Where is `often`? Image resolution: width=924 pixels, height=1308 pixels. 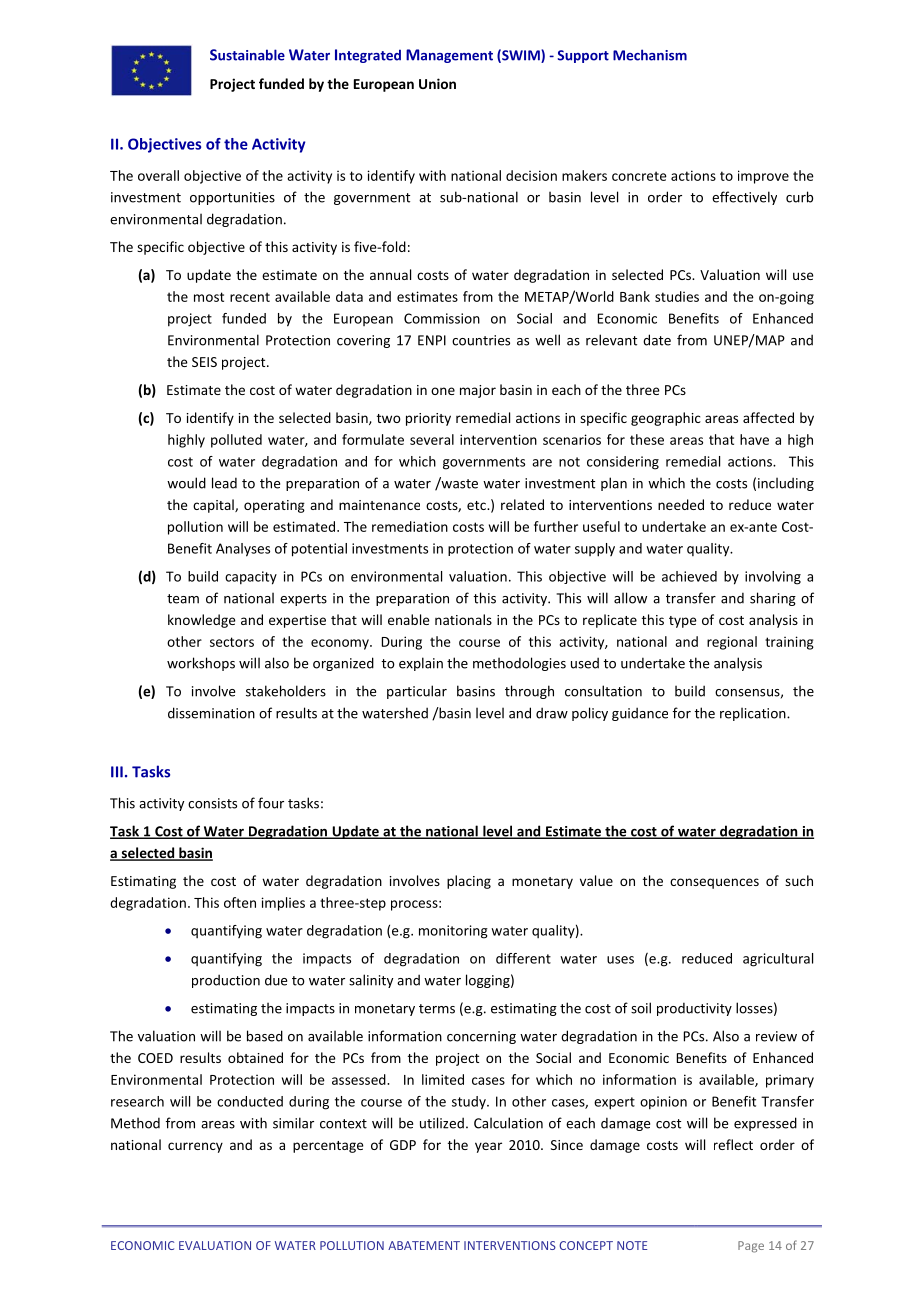 often is located at coordinates (240, 902).
